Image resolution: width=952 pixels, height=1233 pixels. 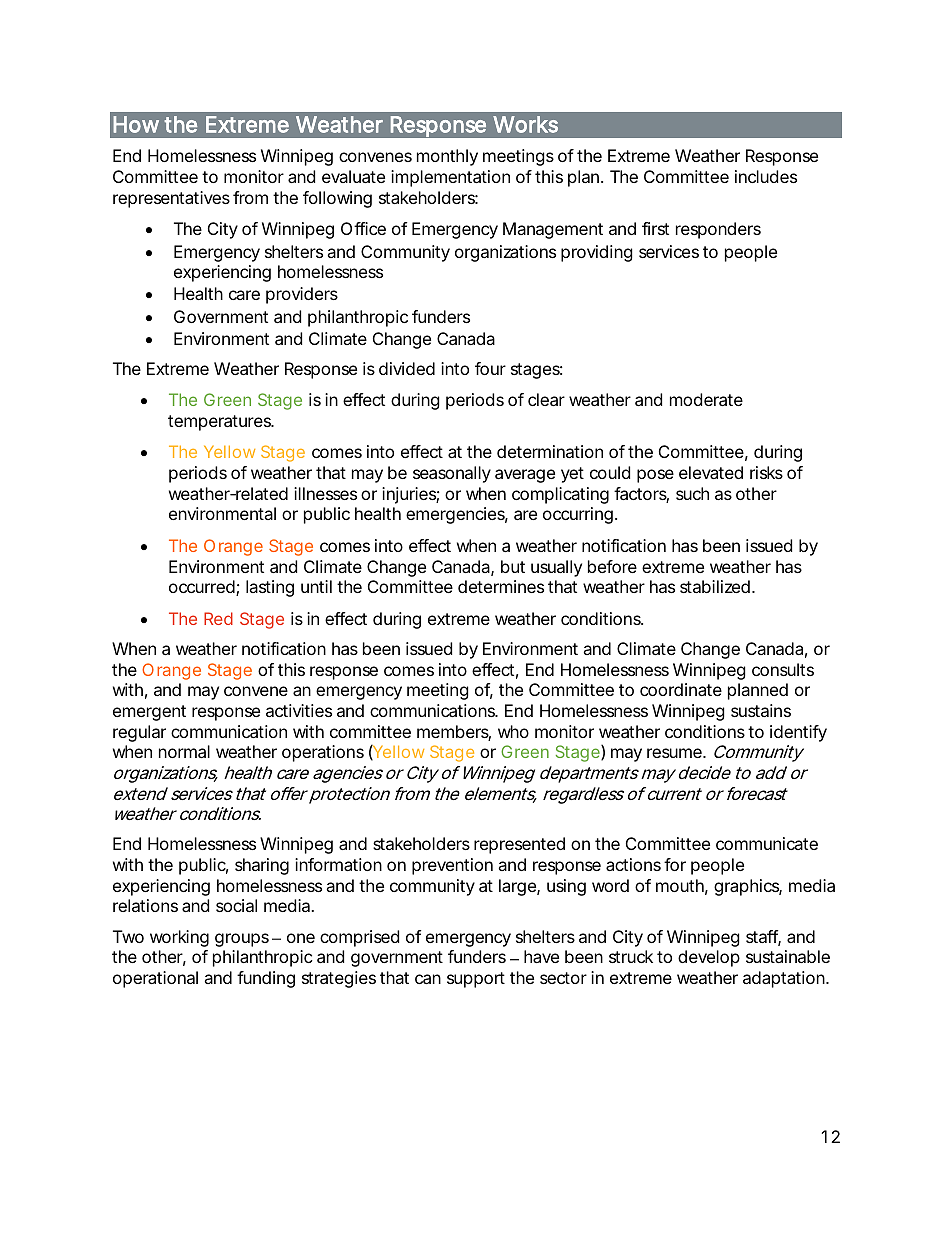 What do you see at coordinates (221, 423) in the image?
I see `temperatures` at bounding box center [221, 423].
